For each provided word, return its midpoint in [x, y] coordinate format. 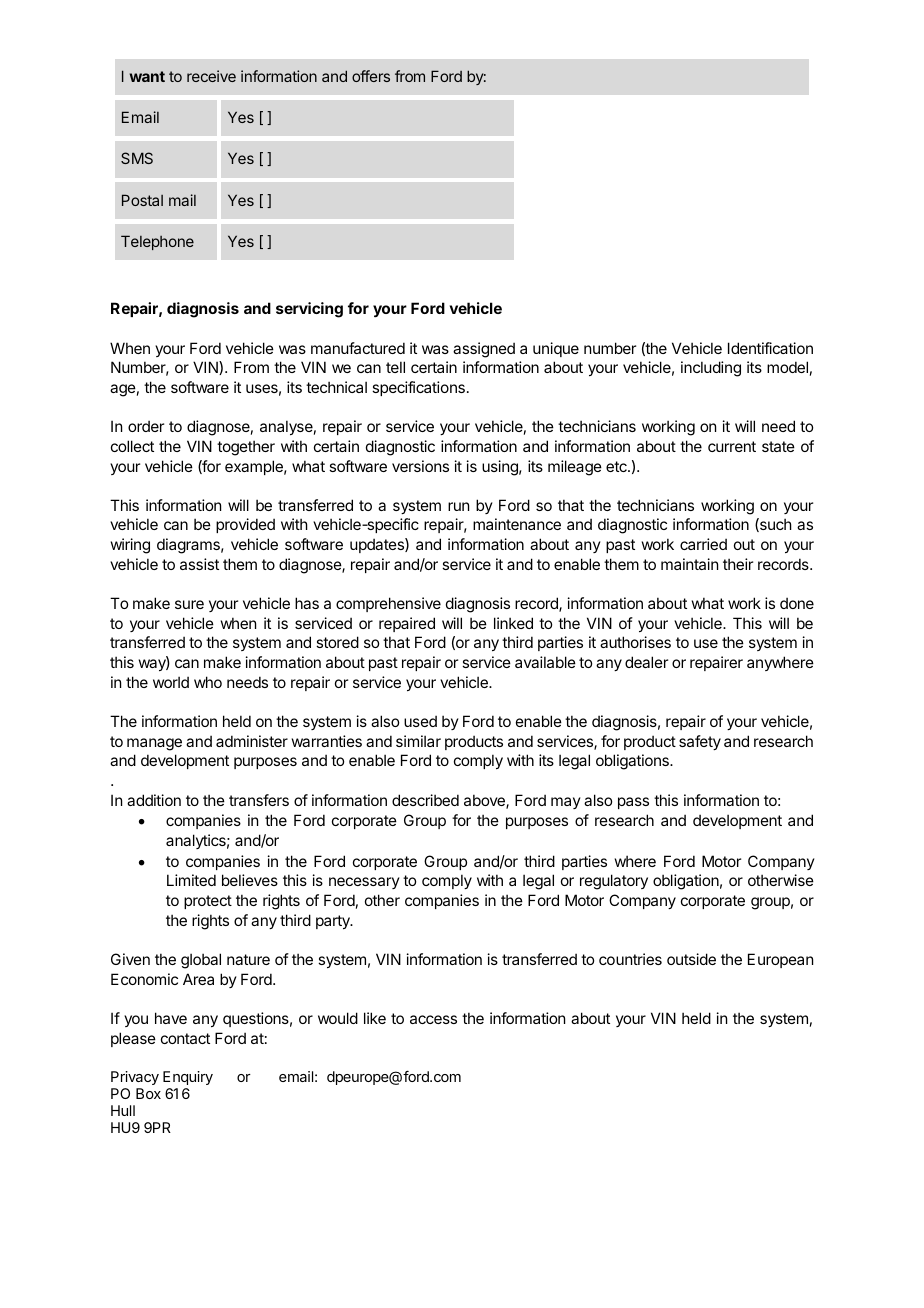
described [425, 800]
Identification [770, 348]
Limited [191, 880]
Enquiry [188, 1078]
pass [633, 803]
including [711, 369]
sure [189, 604]
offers [371, 76]
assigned [484, 350]
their [738, 564]
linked [513, 623]
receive [211, 76]
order [146, 426]
